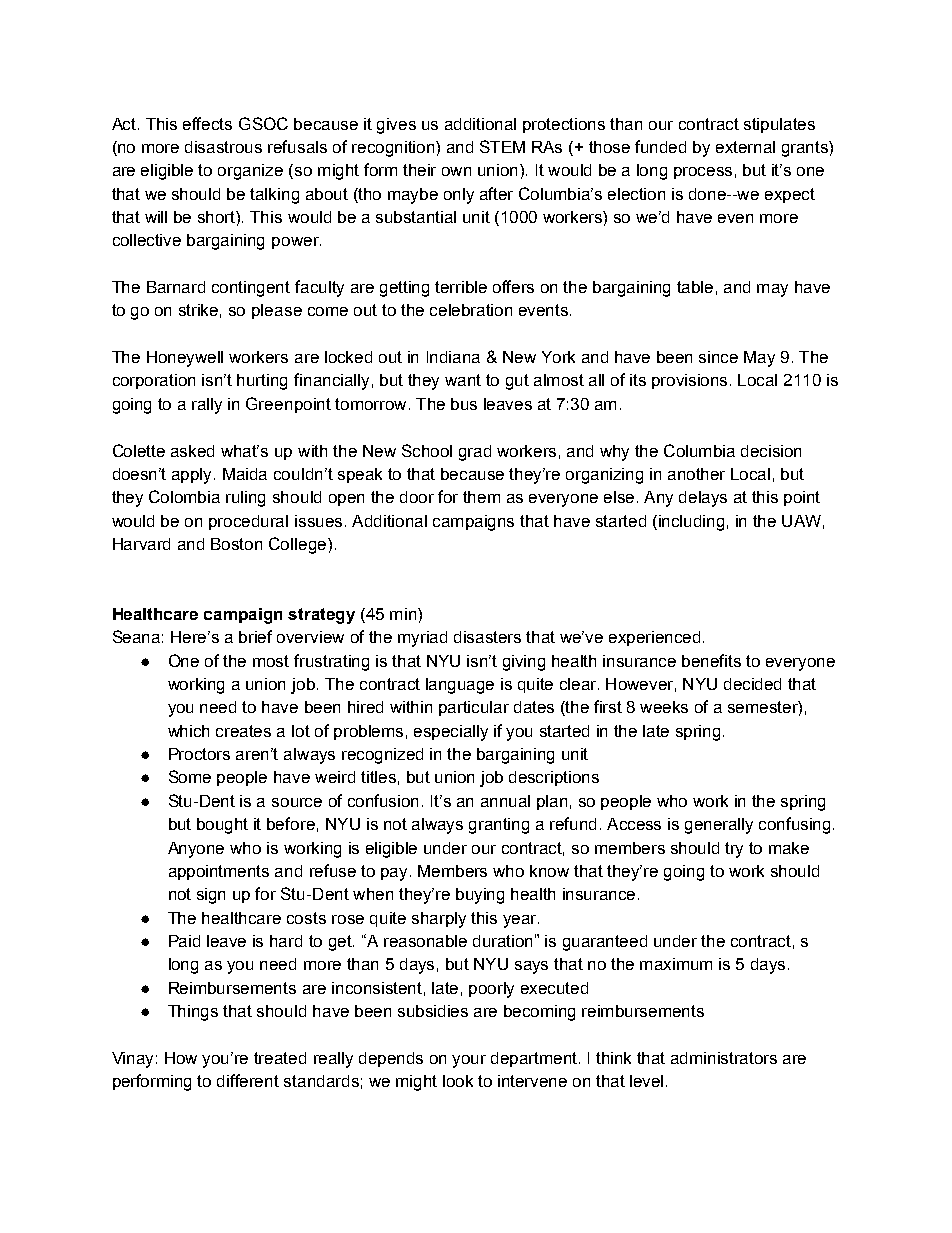 The image size is (952, 1233). Describe the element at coordinates (223, 147) in the screenshot. I see `disastrous` at that location.
